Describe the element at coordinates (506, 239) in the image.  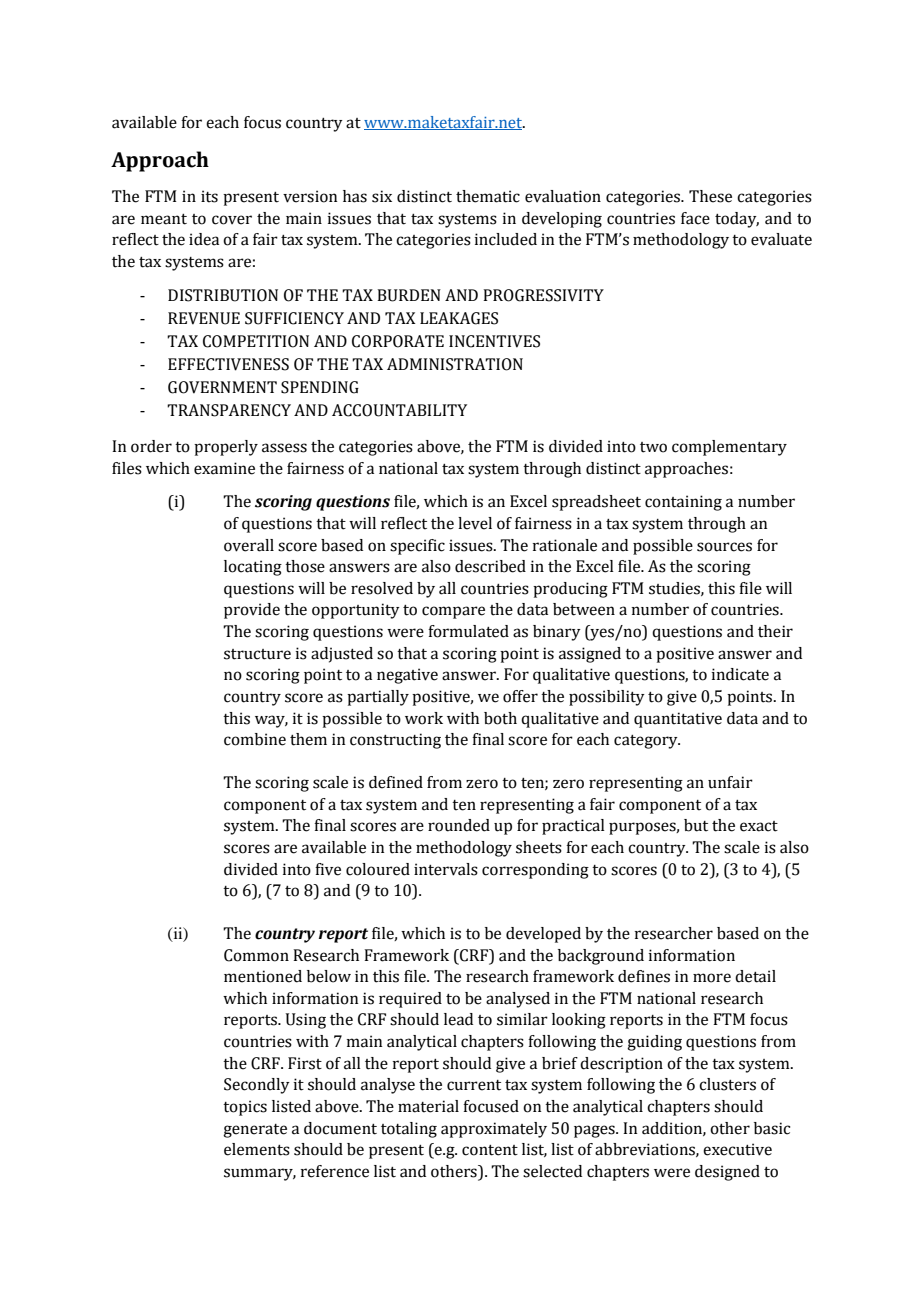
I see `included` at that location.
